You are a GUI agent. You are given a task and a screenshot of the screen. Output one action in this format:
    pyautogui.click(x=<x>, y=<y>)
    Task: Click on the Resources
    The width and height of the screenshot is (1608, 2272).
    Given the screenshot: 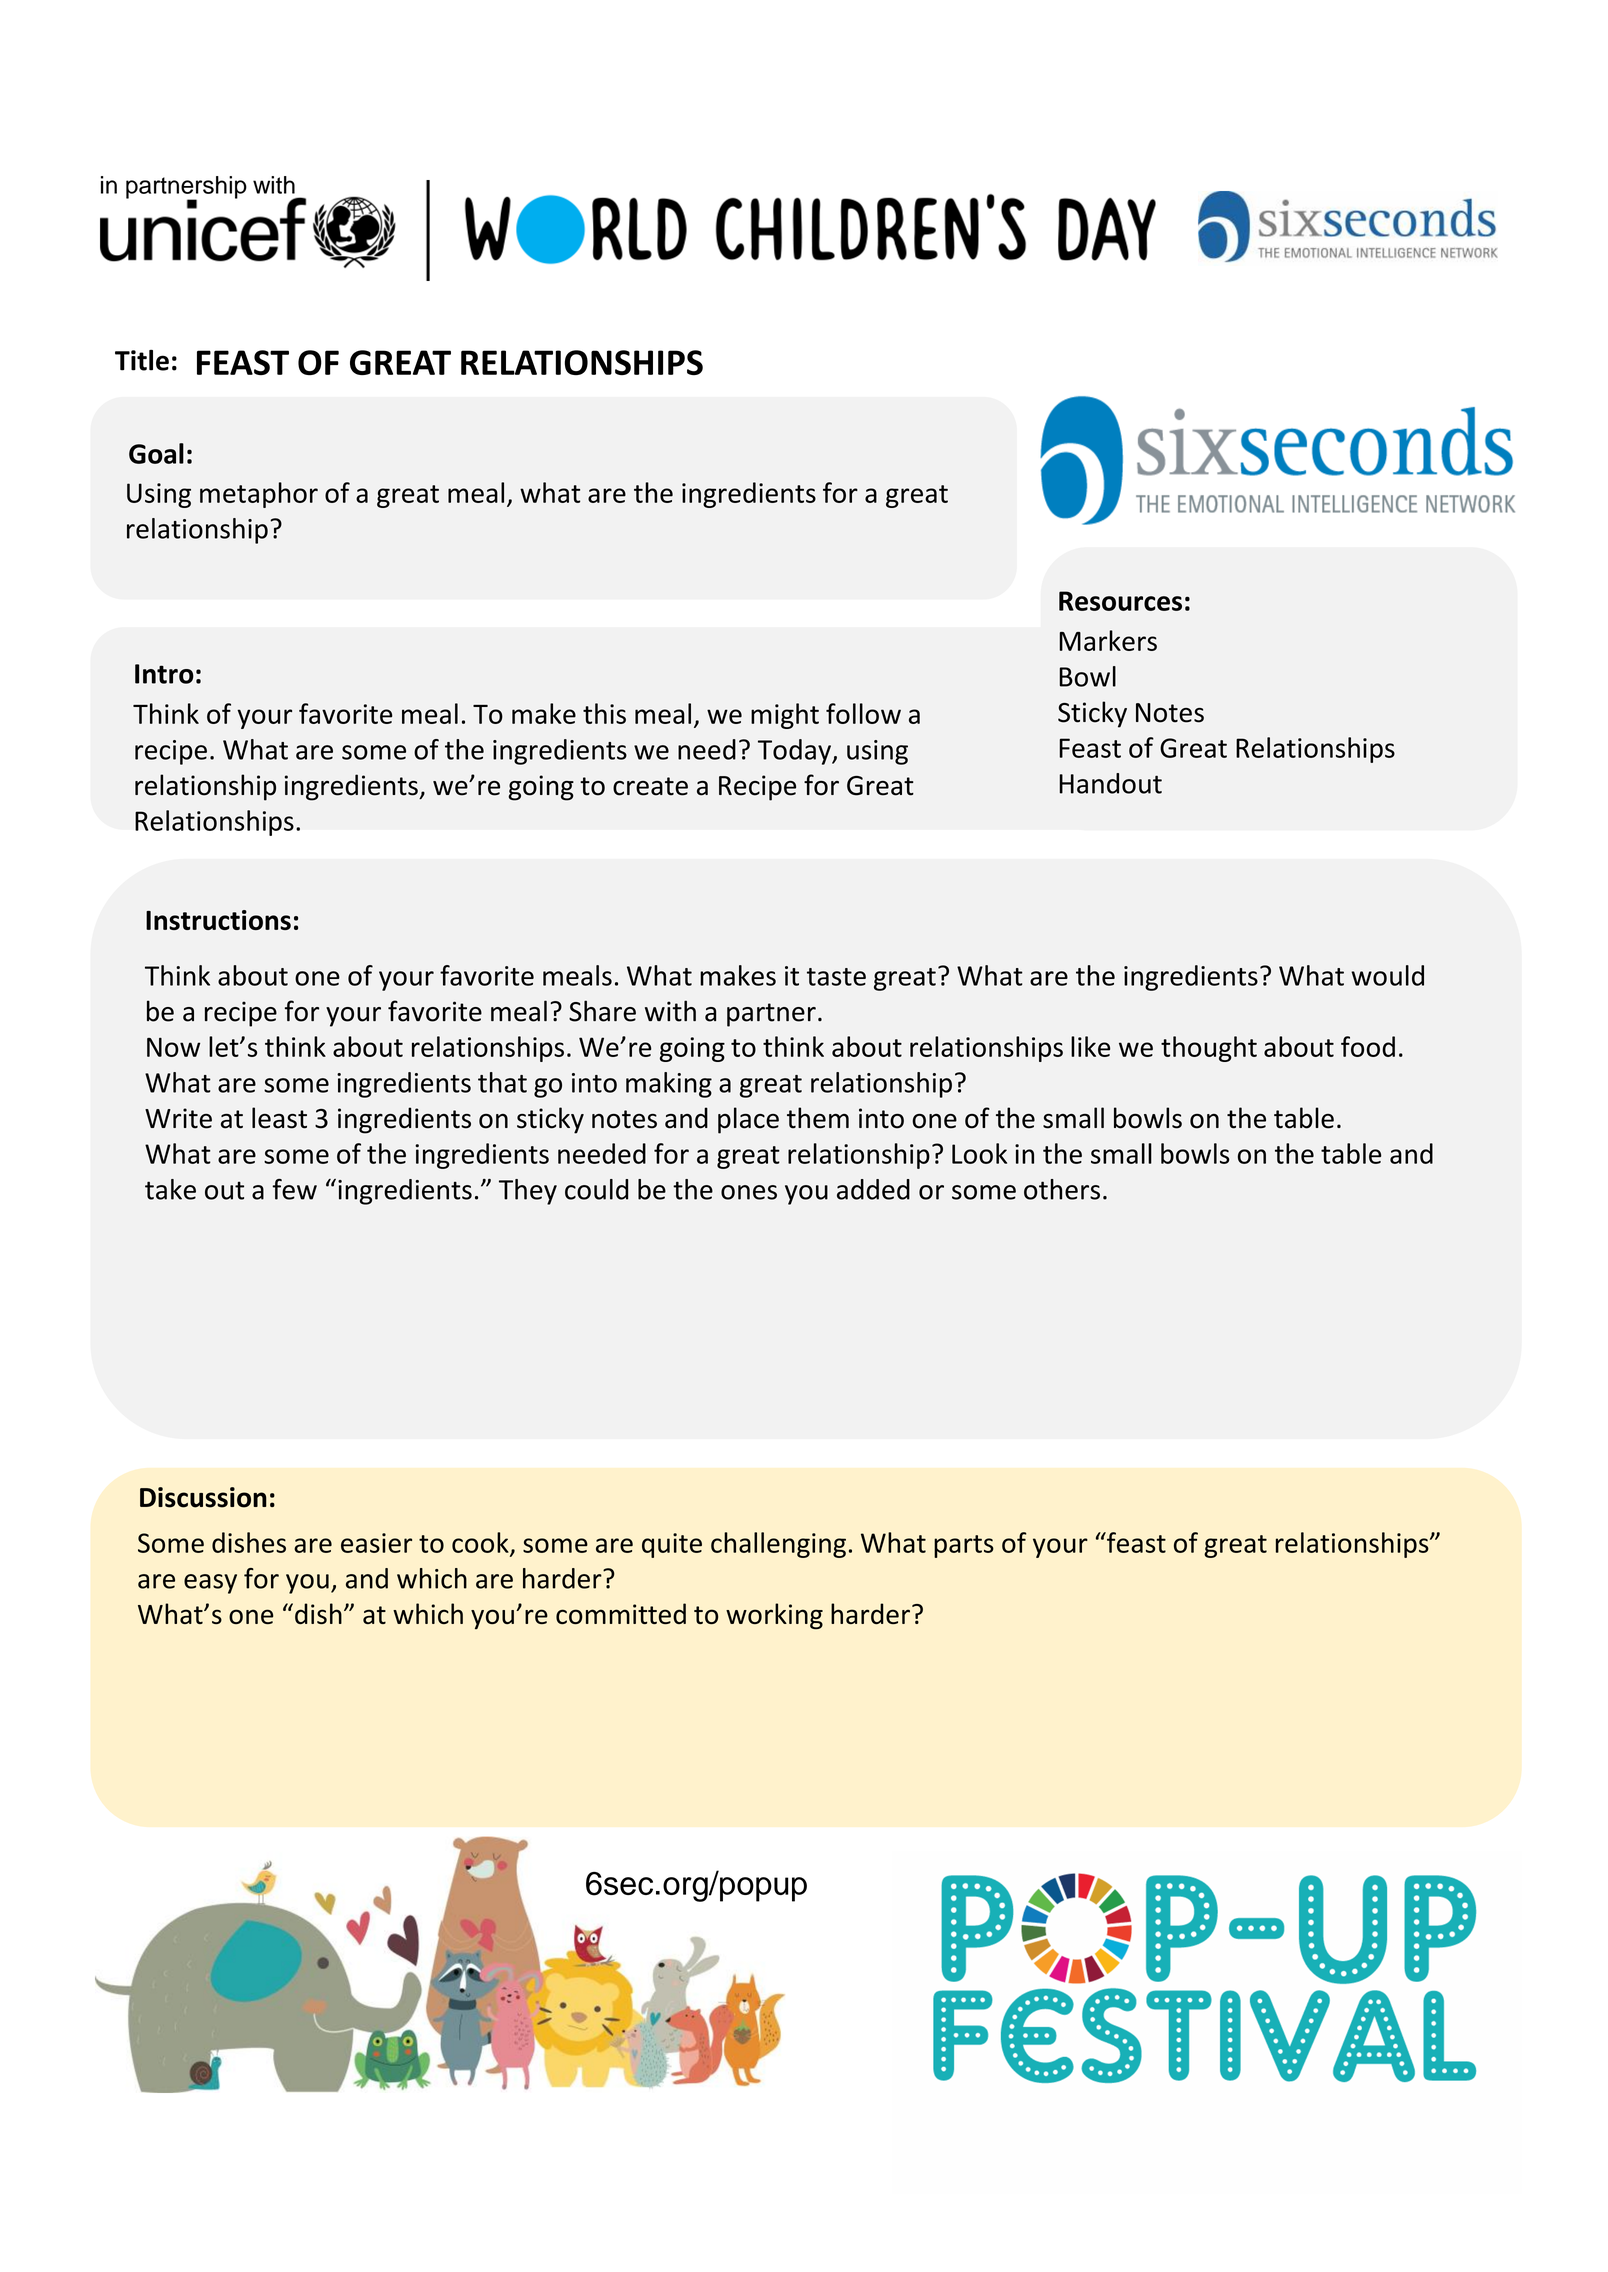 What is the action you would take?
    pyautogui.click(x=1120, y=601)
